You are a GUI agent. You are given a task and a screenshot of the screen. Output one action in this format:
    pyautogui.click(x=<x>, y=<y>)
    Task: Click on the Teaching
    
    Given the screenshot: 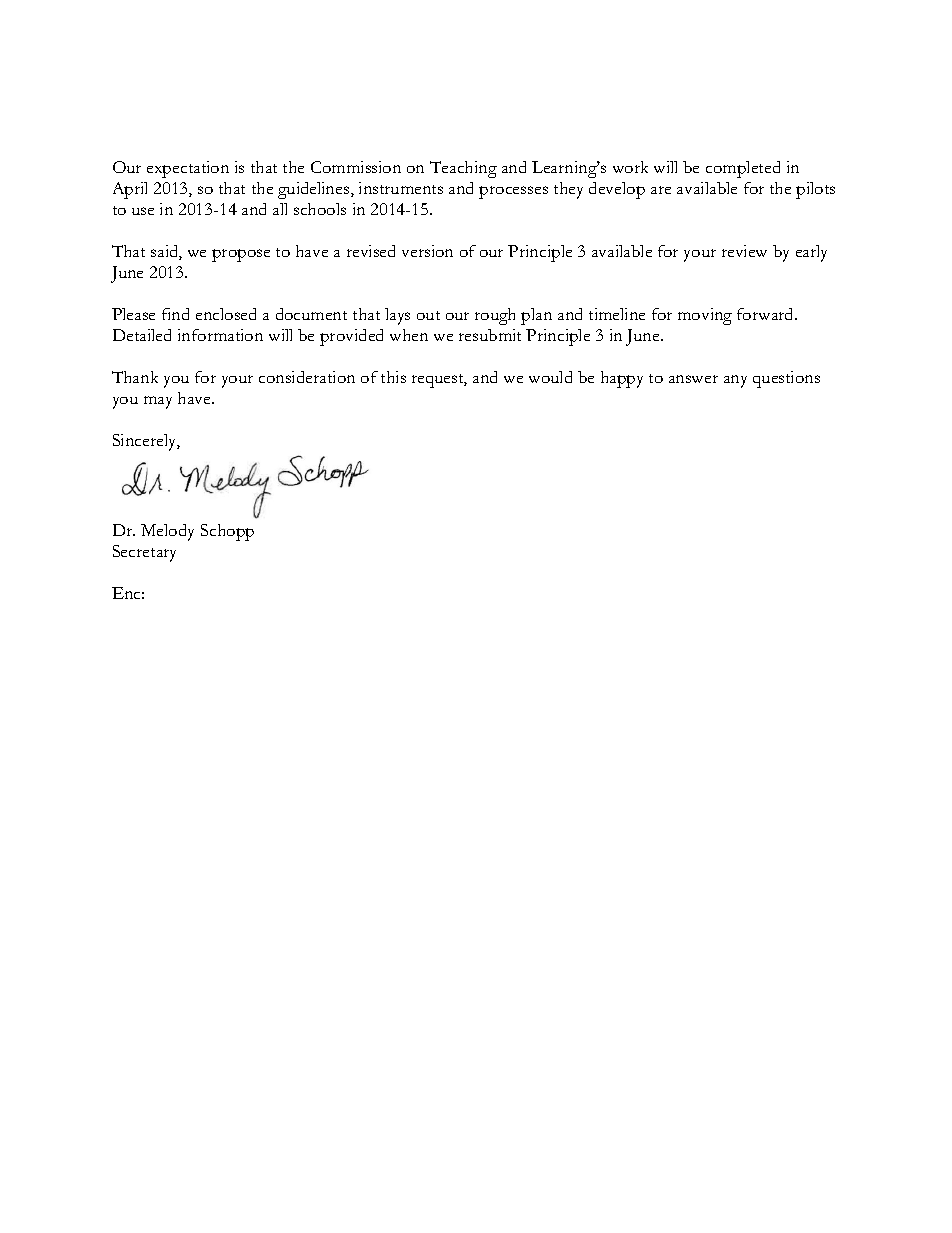 What is the action you would take?
    pyautogui.click(x=463, y=169)
